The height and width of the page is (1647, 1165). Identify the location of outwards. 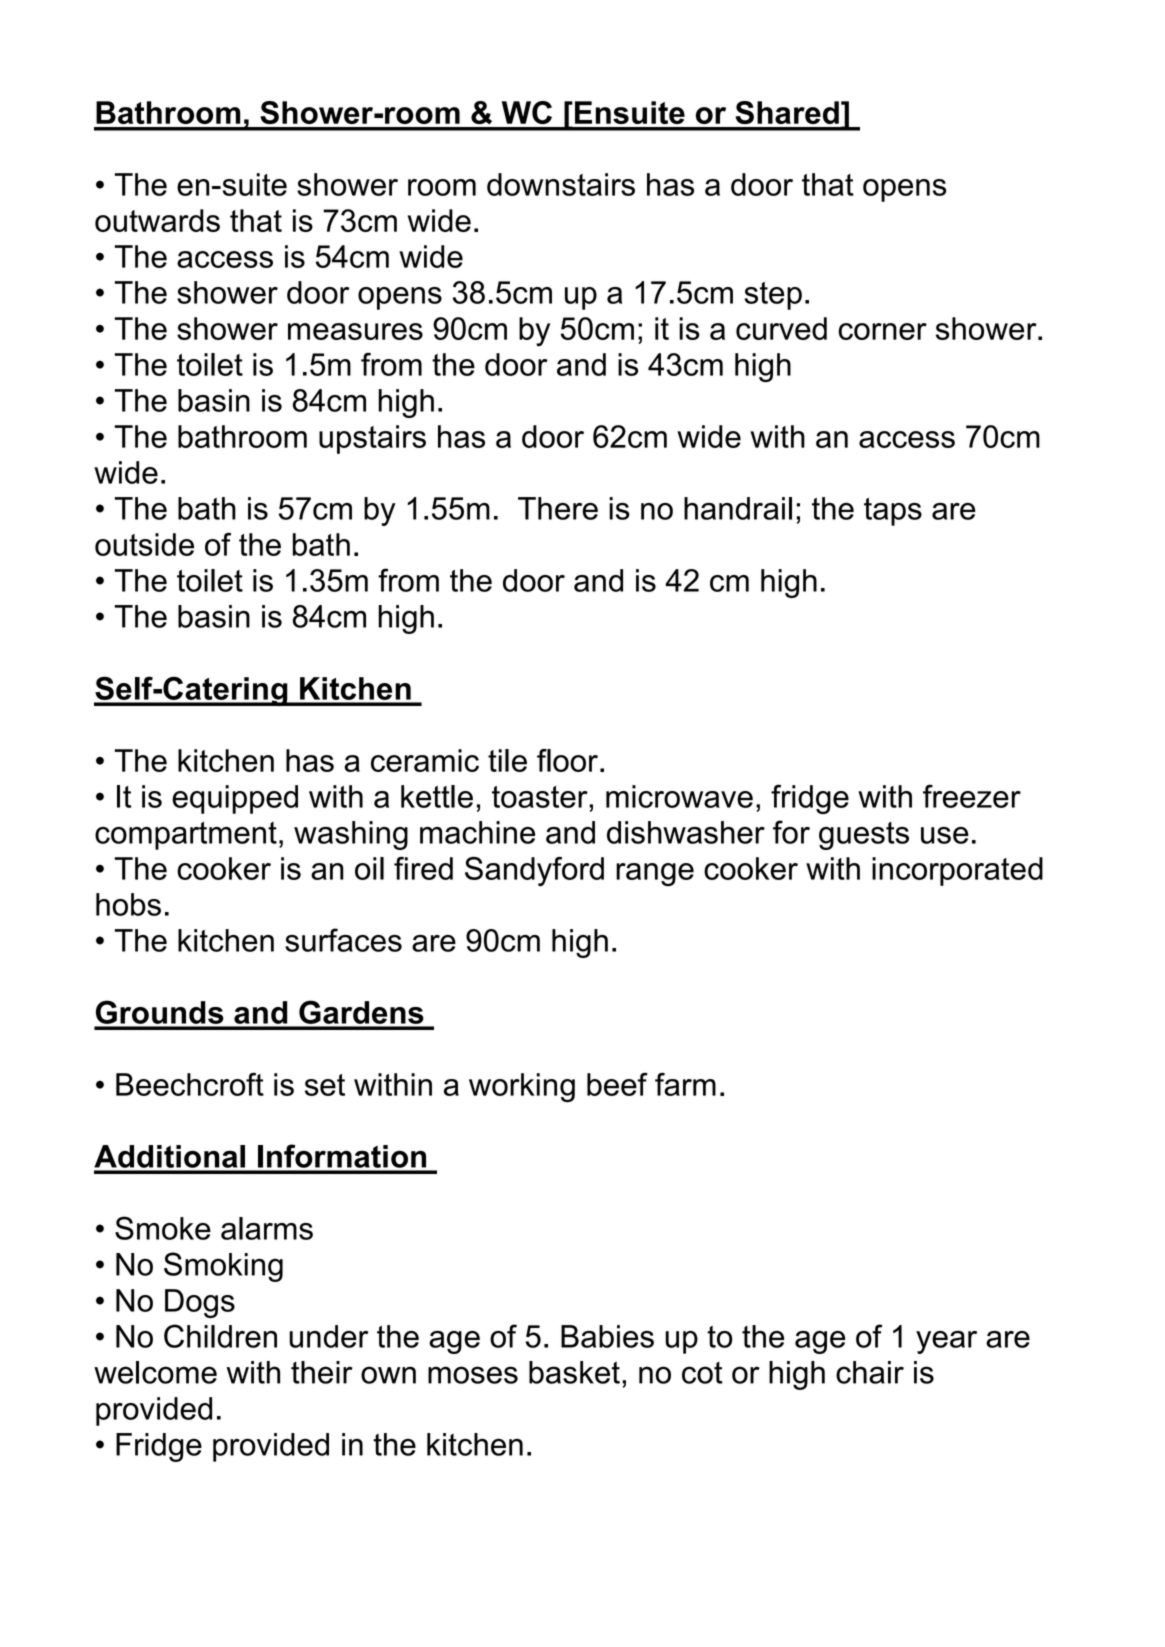
(157, 220).
